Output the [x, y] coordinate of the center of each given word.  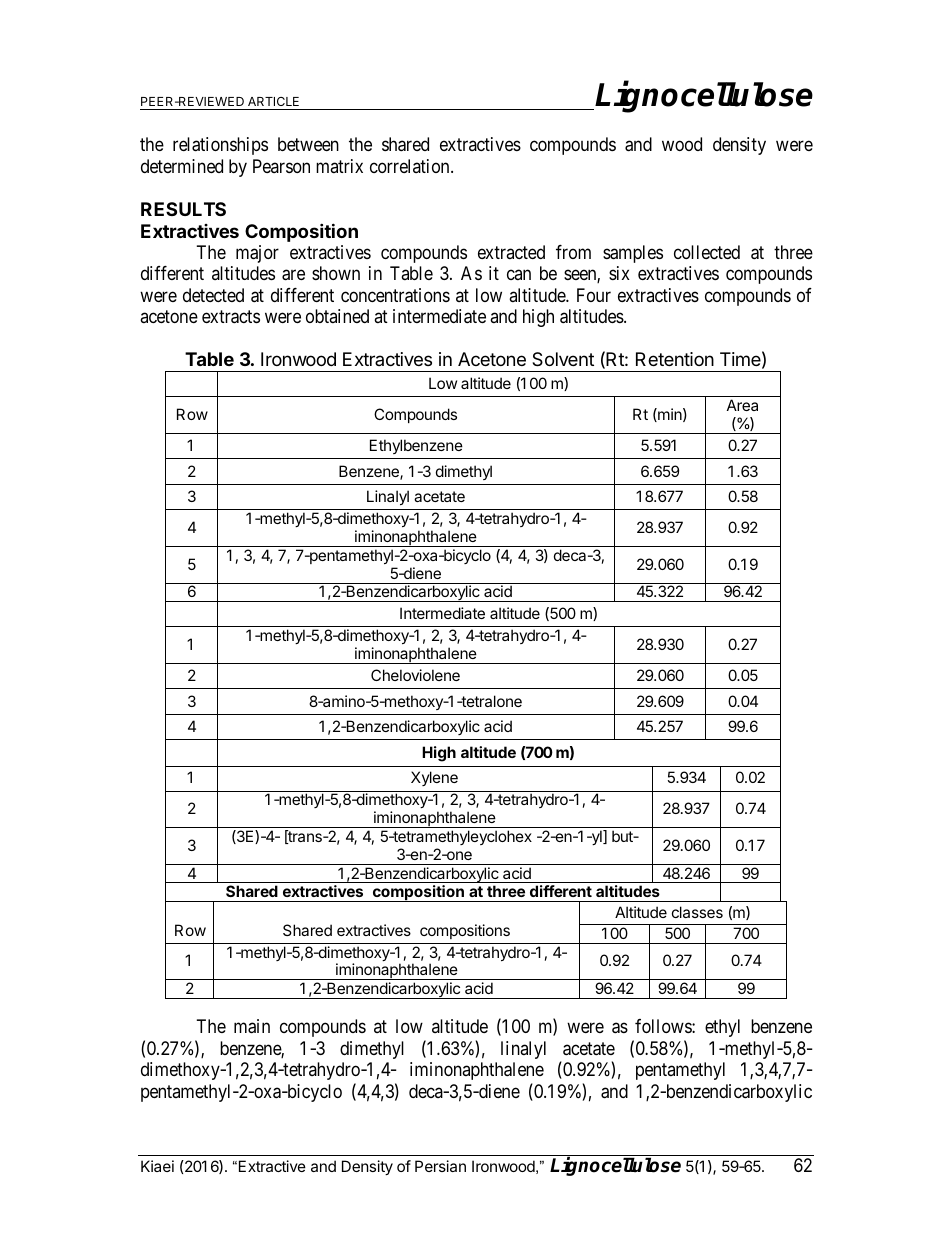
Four [594, 295]
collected [707, 252]
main [252, 1026]
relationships [220, 146]
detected [213, 295]
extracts [231, 317]
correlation [411, 166]
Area [742, 405]
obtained [337, 316]
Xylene [434, 778]
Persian [440, 1166]
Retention [675, 359]
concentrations [395, 295]
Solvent [563, 359]
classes [697, 912]
